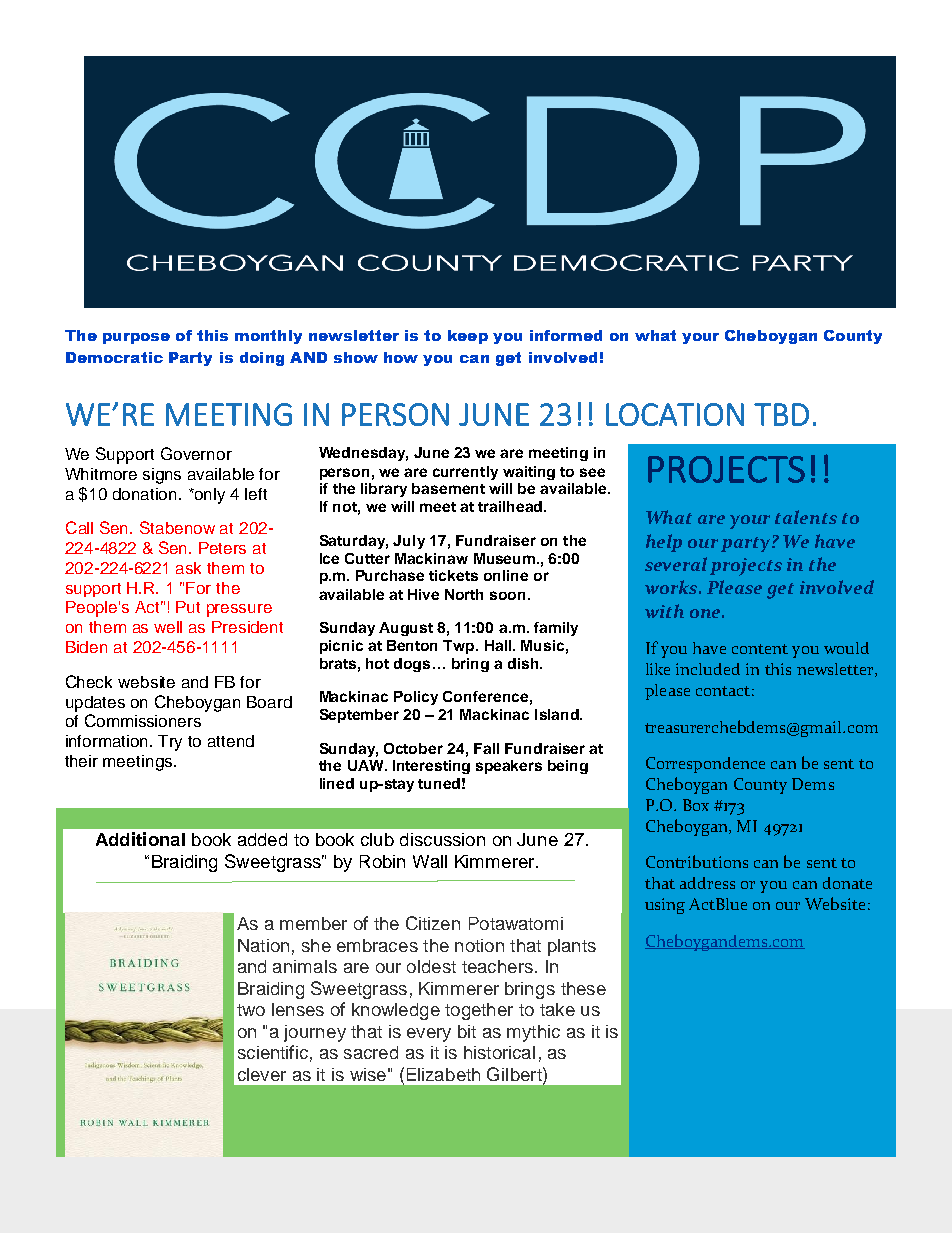 The width and height of the screenshot is (952, 1233). Describe the element at coordinates (806, 517) in the screenshot. I see `talents` at that location.
